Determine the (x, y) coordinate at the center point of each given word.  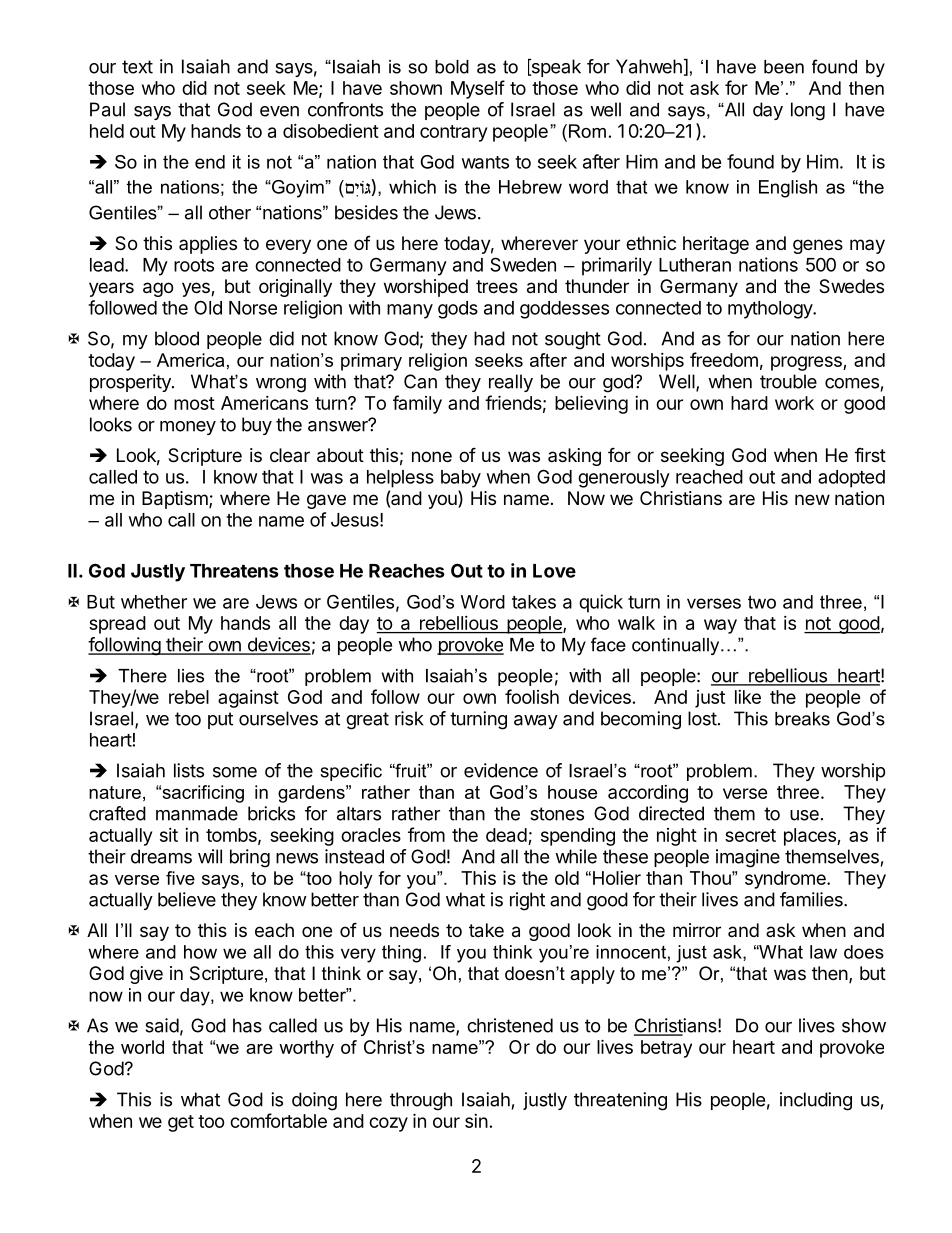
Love (554, 571)
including (816, 1101)
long (808, 111)
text (137, 67)
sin (476, 1121)
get (181, 1123)
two (762, 602)
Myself (478, 89)
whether (154, 602)
